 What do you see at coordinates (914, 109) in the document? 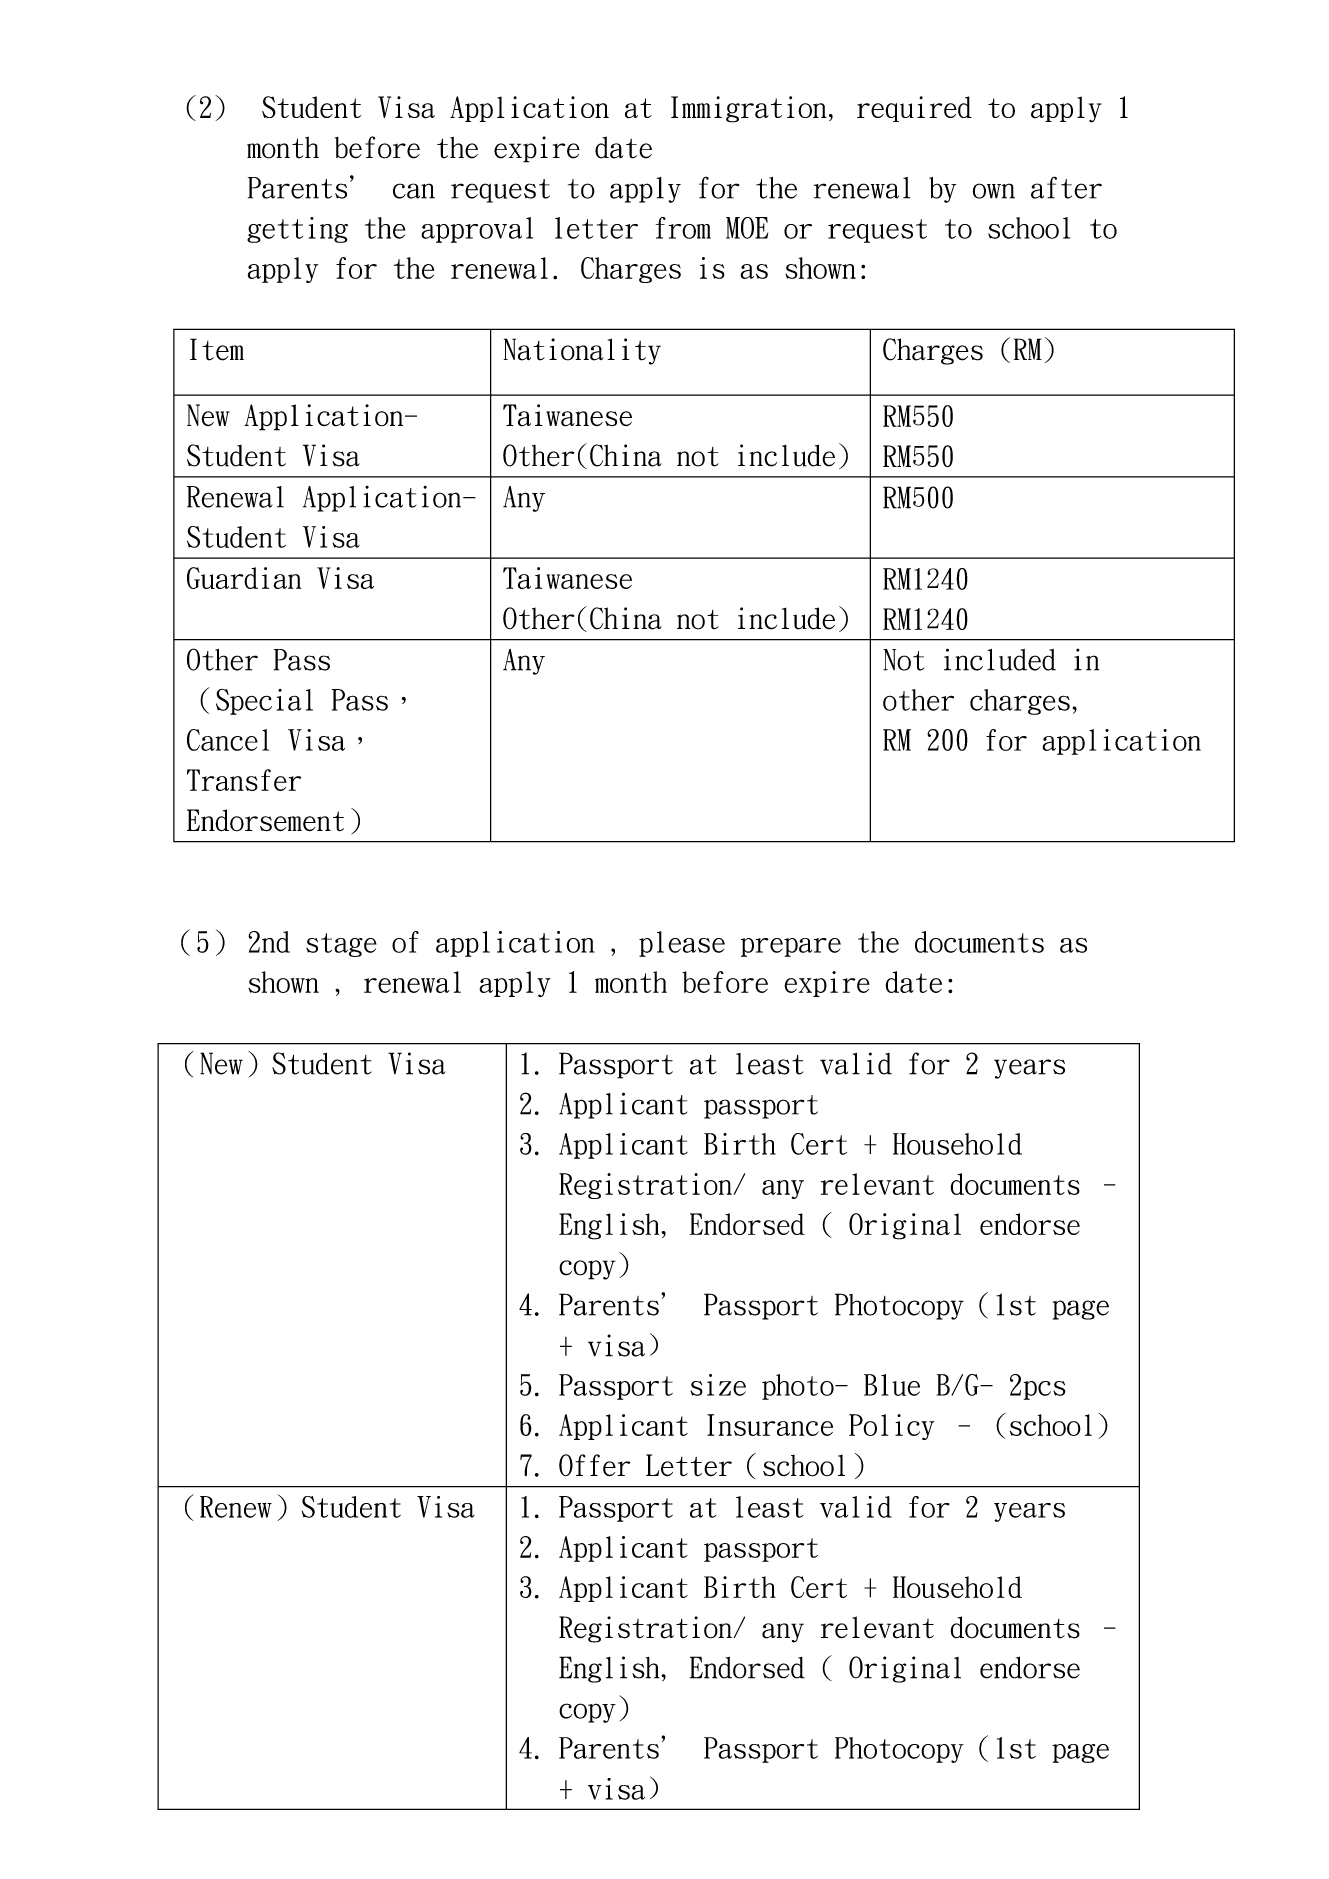
I see `required` at bounding box center [914, 109].
